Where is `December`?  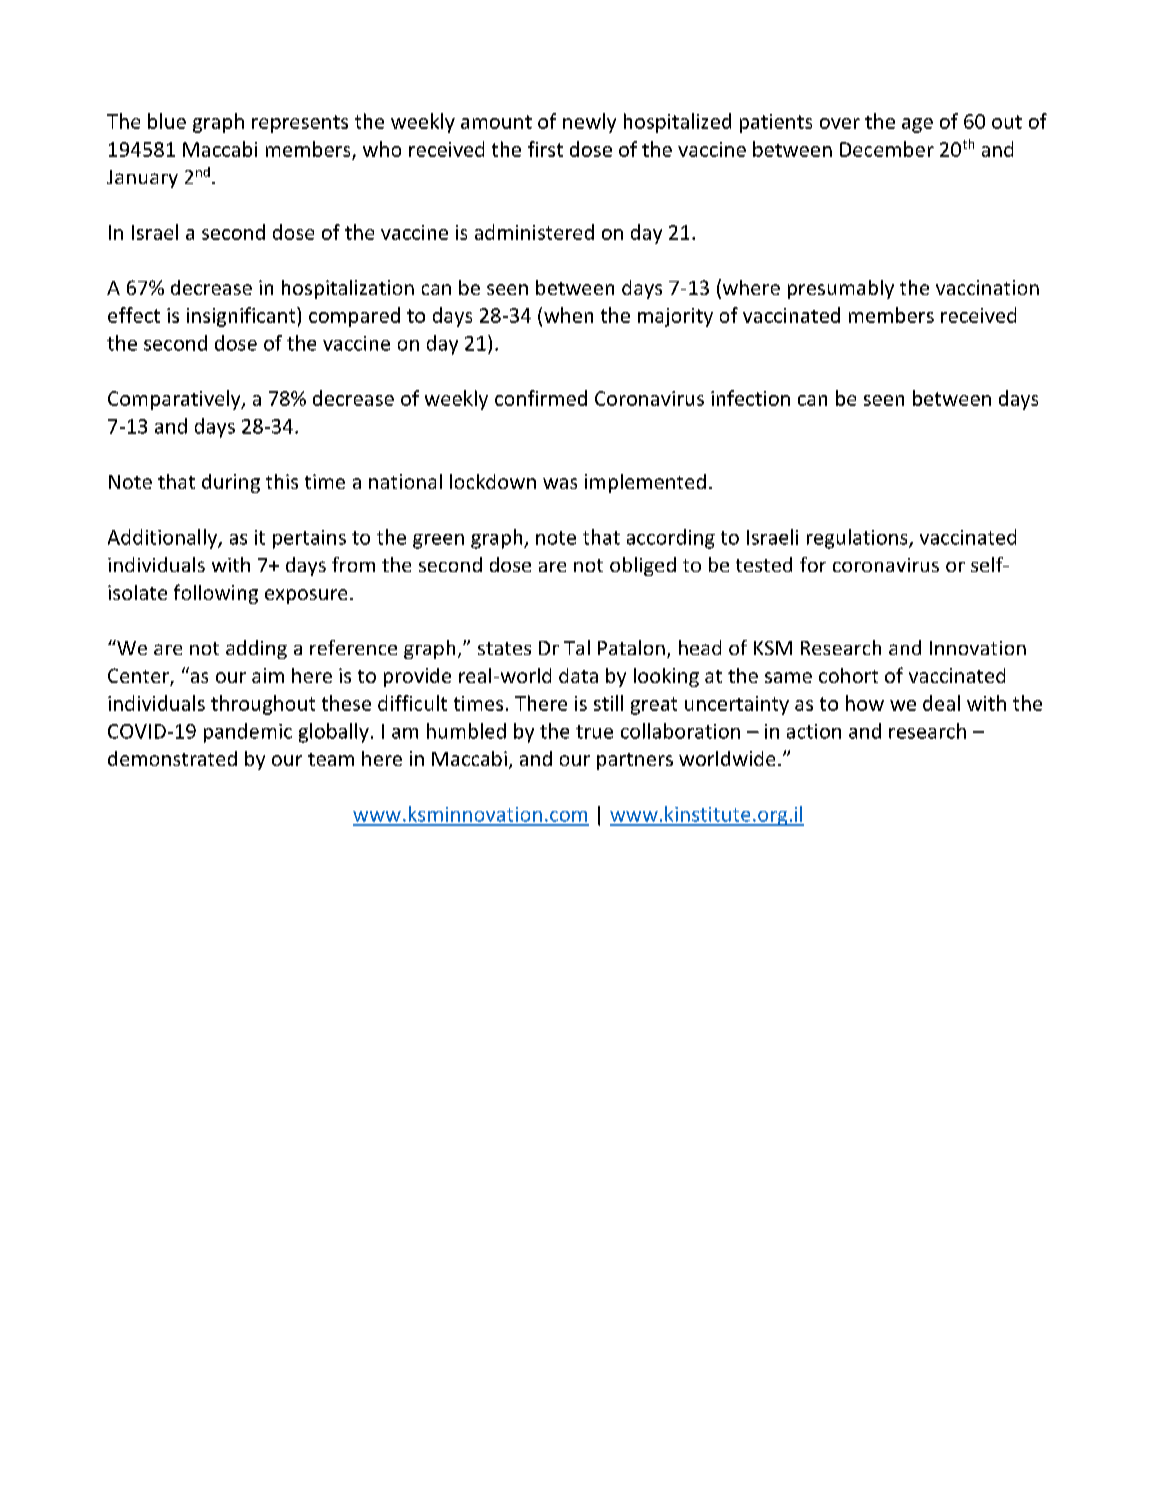
December is located at coordinates (887, 149).
